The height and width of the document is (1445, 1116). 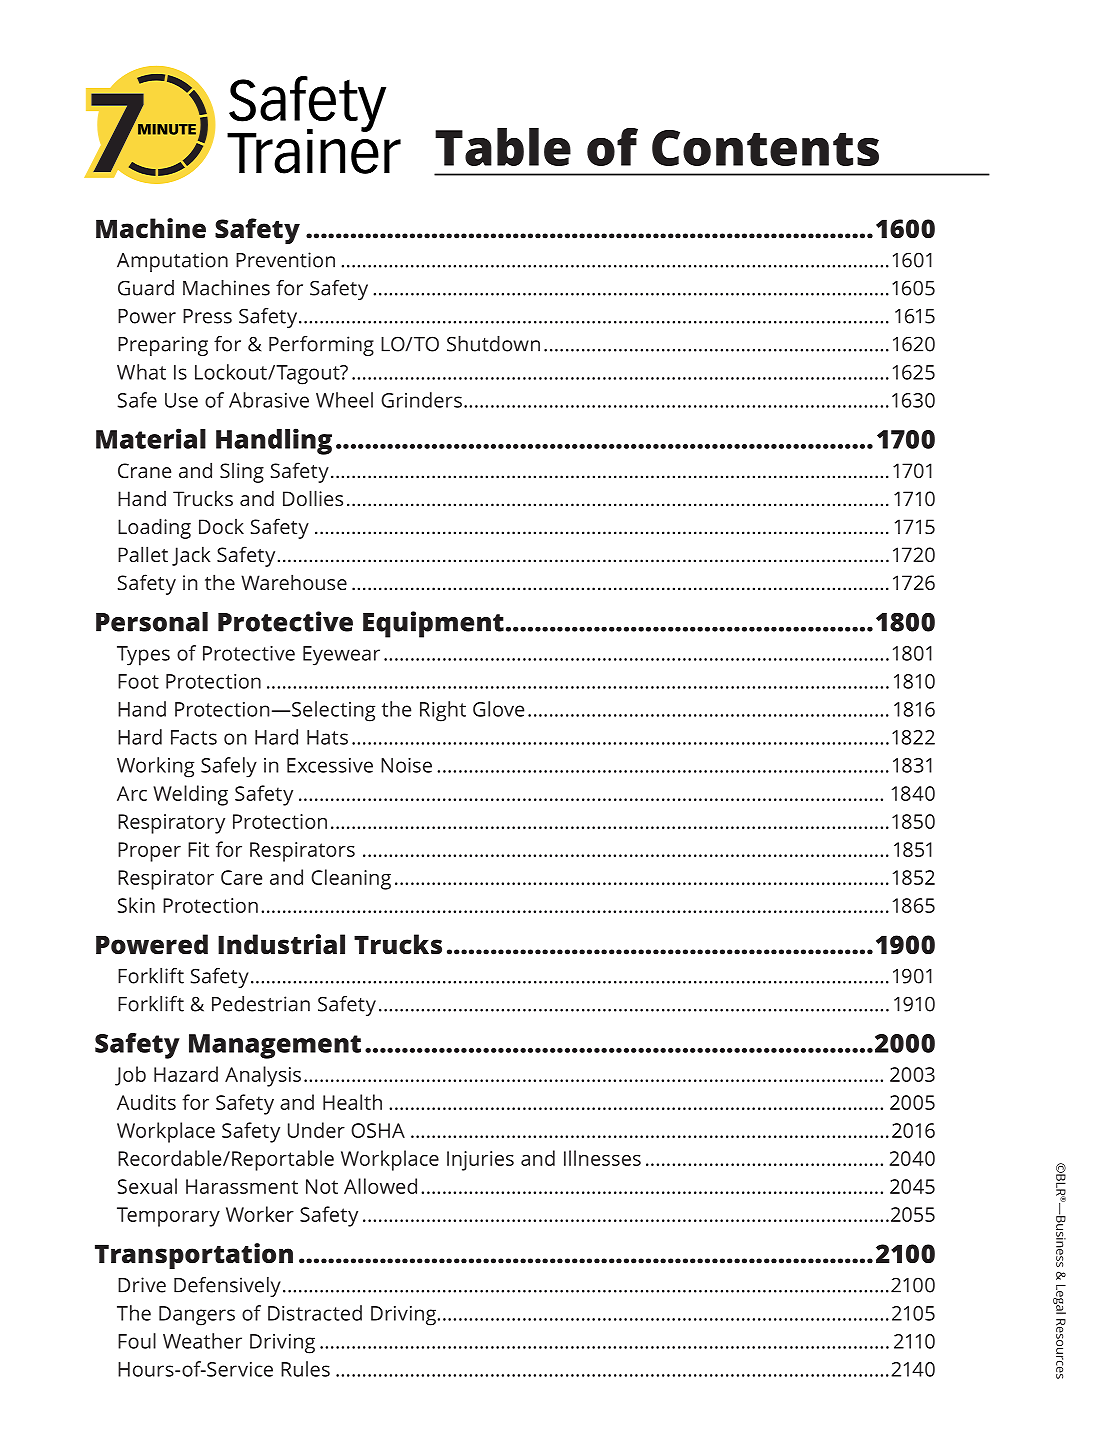 I want to click on Performing, so click(x=321, y=346).
